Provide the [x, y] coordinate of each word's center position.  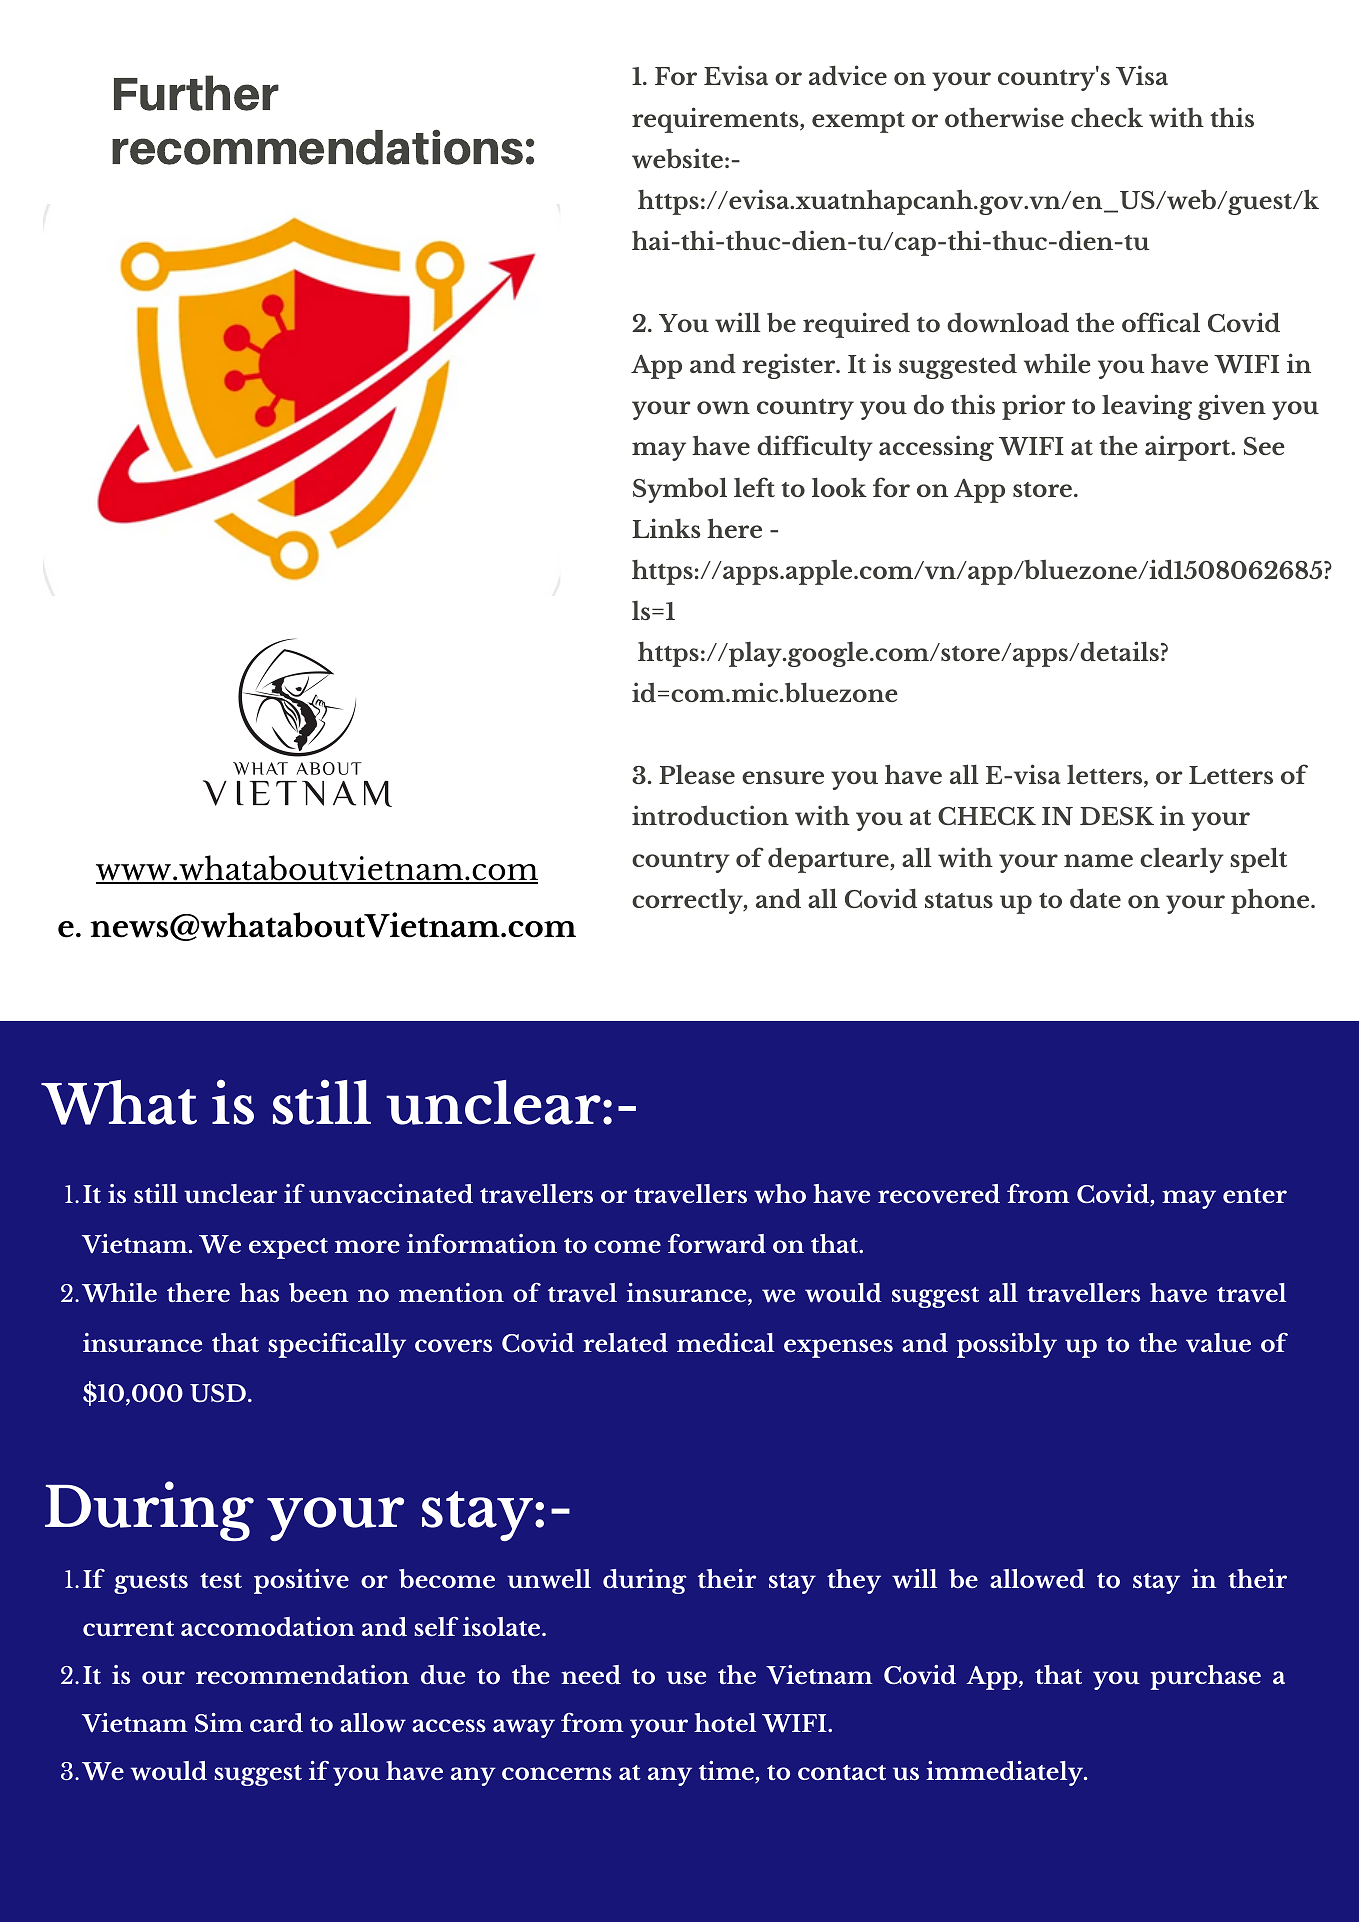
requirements [716, 120]
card [276, 1722]
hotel [725, 1722]
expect [288, 1248]
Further [196, 93]
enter [1255, 1195]
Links [666, 528]
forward [717, 1243]
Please [697, 774]
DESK [1117, 816]
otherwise [1004, 117]
